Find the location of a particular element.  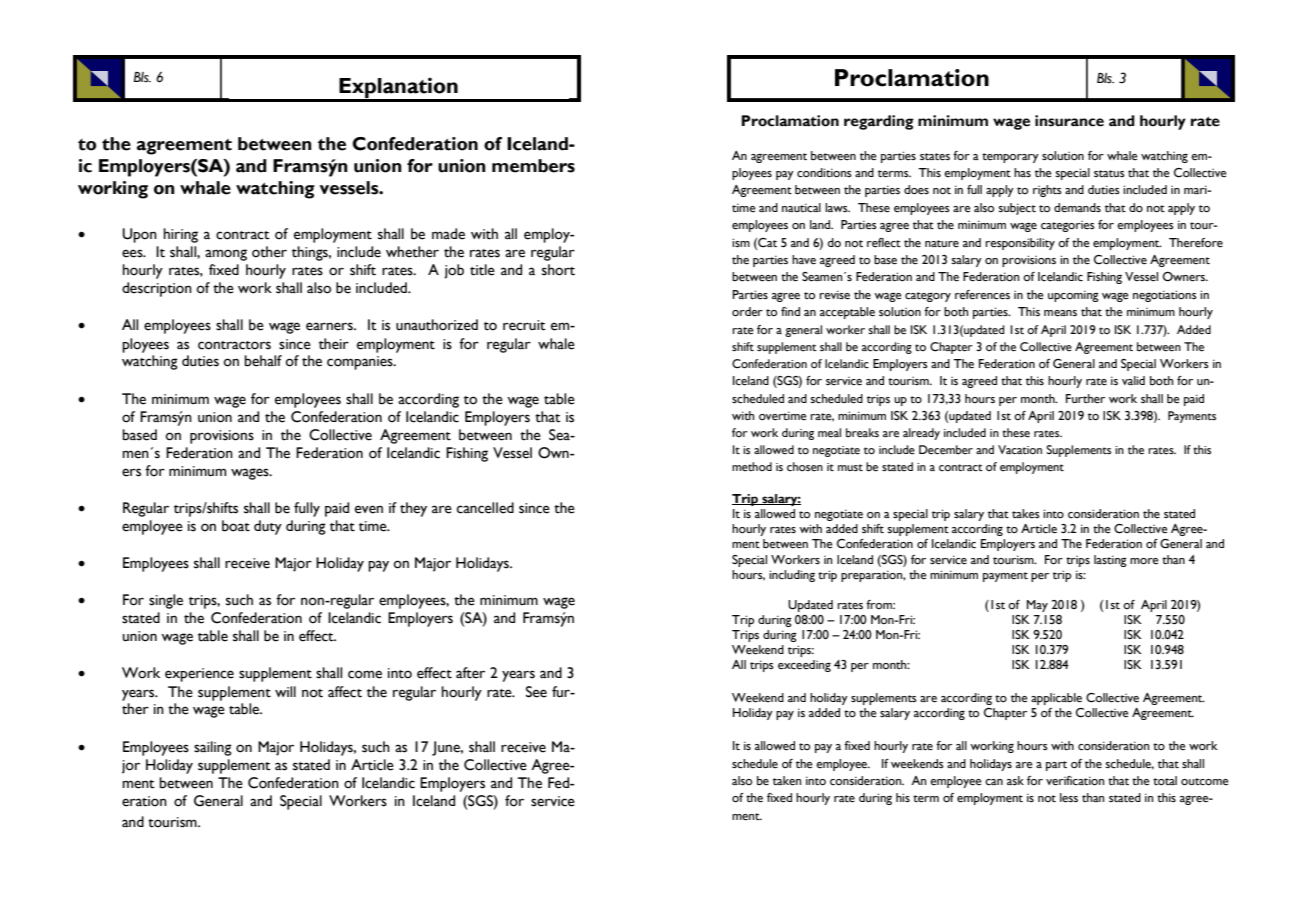

May is located at coordinates (1037, 606).
